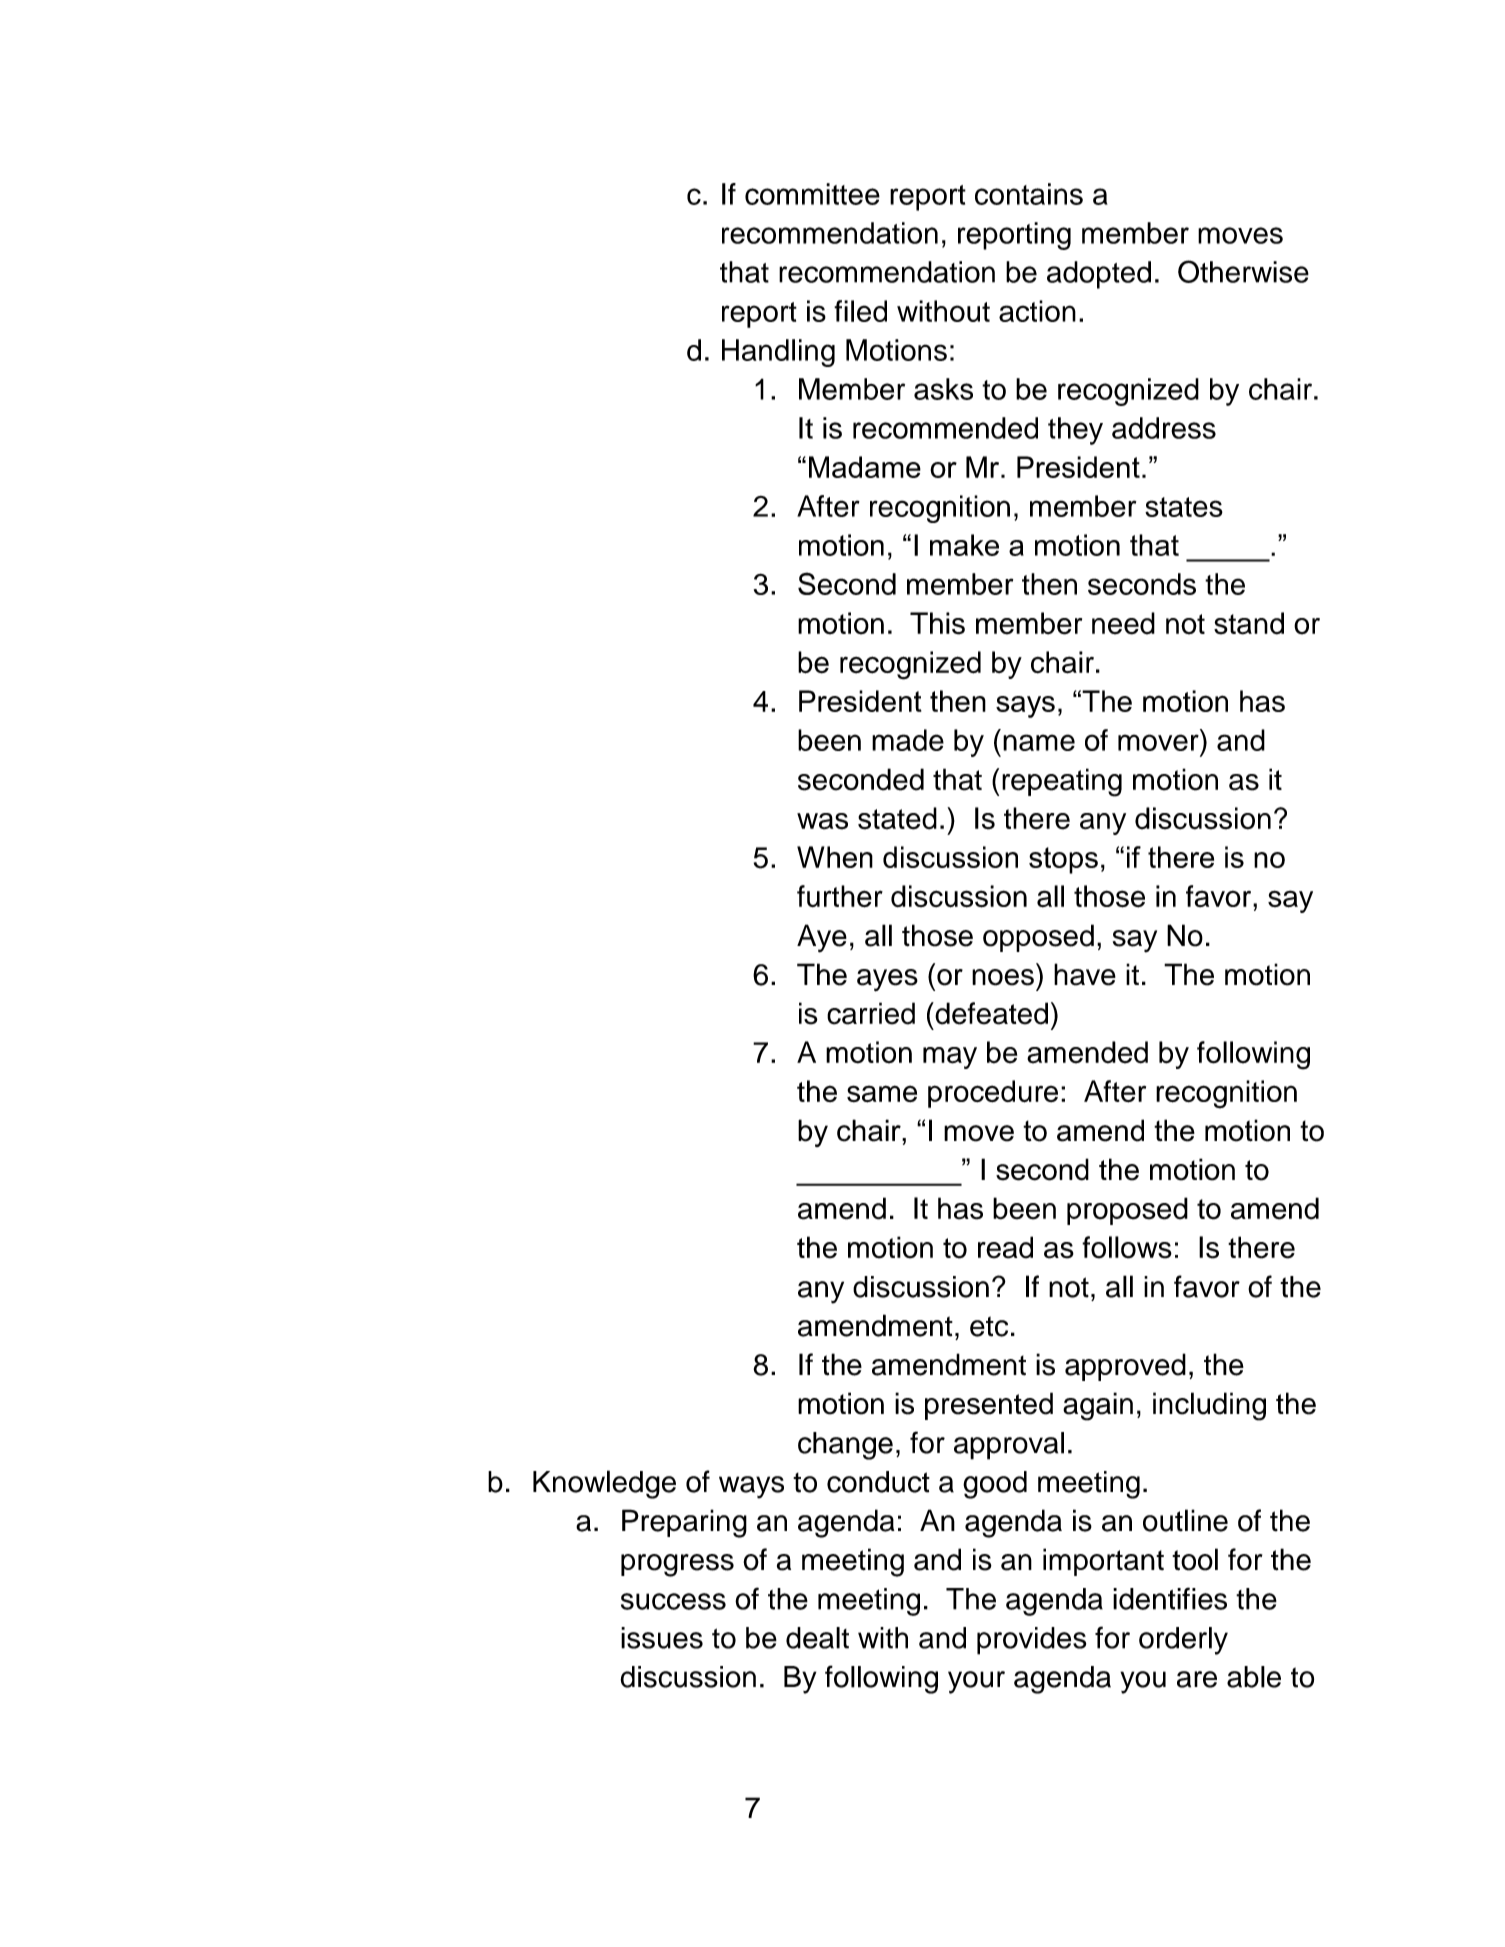 Image resolution: width=1505 pixels, height=1947 pixels. What do you see at coordinates (976, 1682) in the screenshot?
I see `your` at bounding box center [976, 1682].
